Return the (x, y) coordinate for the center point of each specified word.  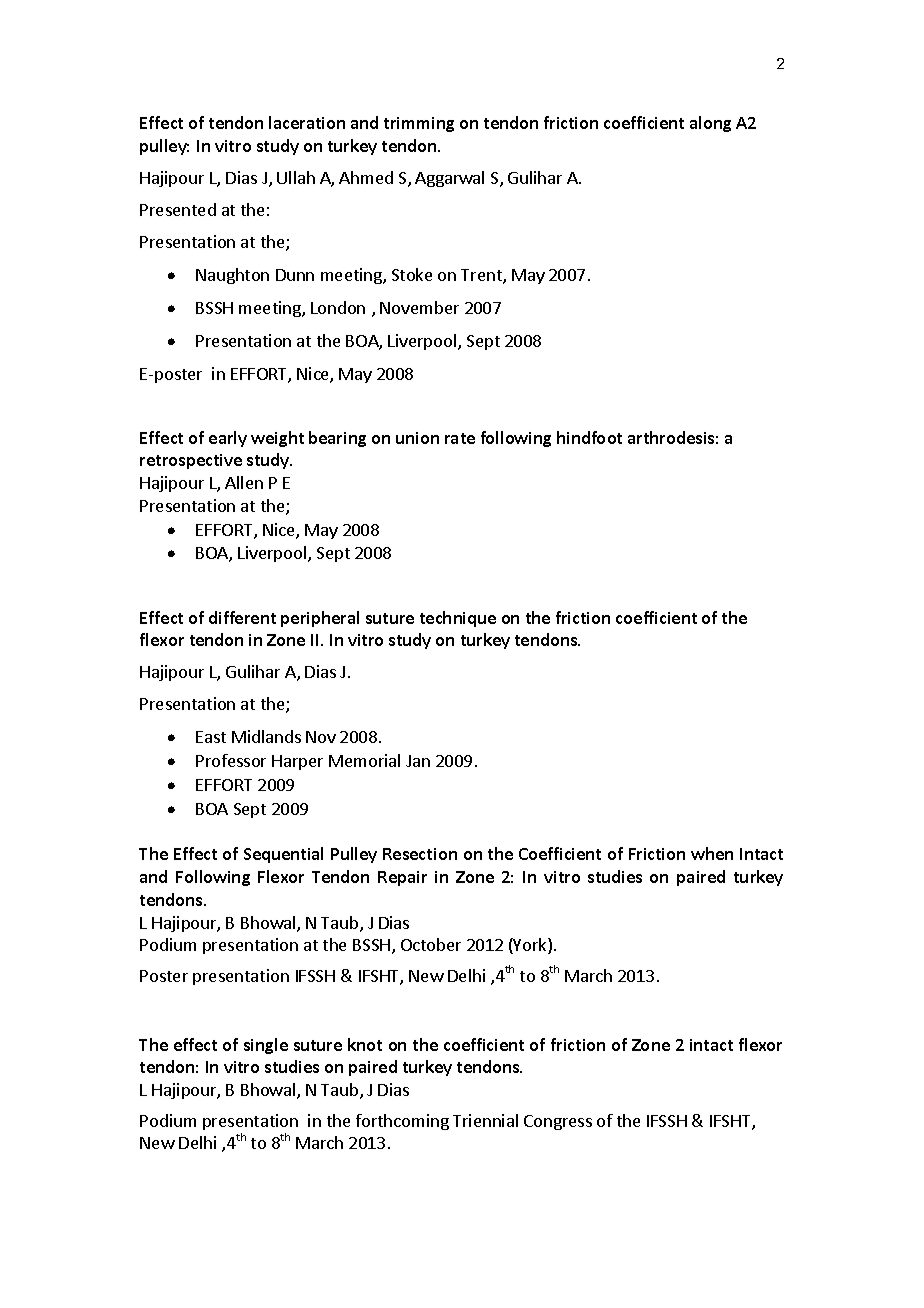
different (242, 617)
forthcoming (402, 1122)
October (431, 944)
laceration (307, 122)
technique (458, 619)
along (710, 124)
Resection (420, 854)
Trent (482, 276)
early (228, 439)
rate (460, 438)
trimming (419, 124)
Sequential (283, 855)
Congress (558, 1122)
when (712, 853)
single (266, 1046)
